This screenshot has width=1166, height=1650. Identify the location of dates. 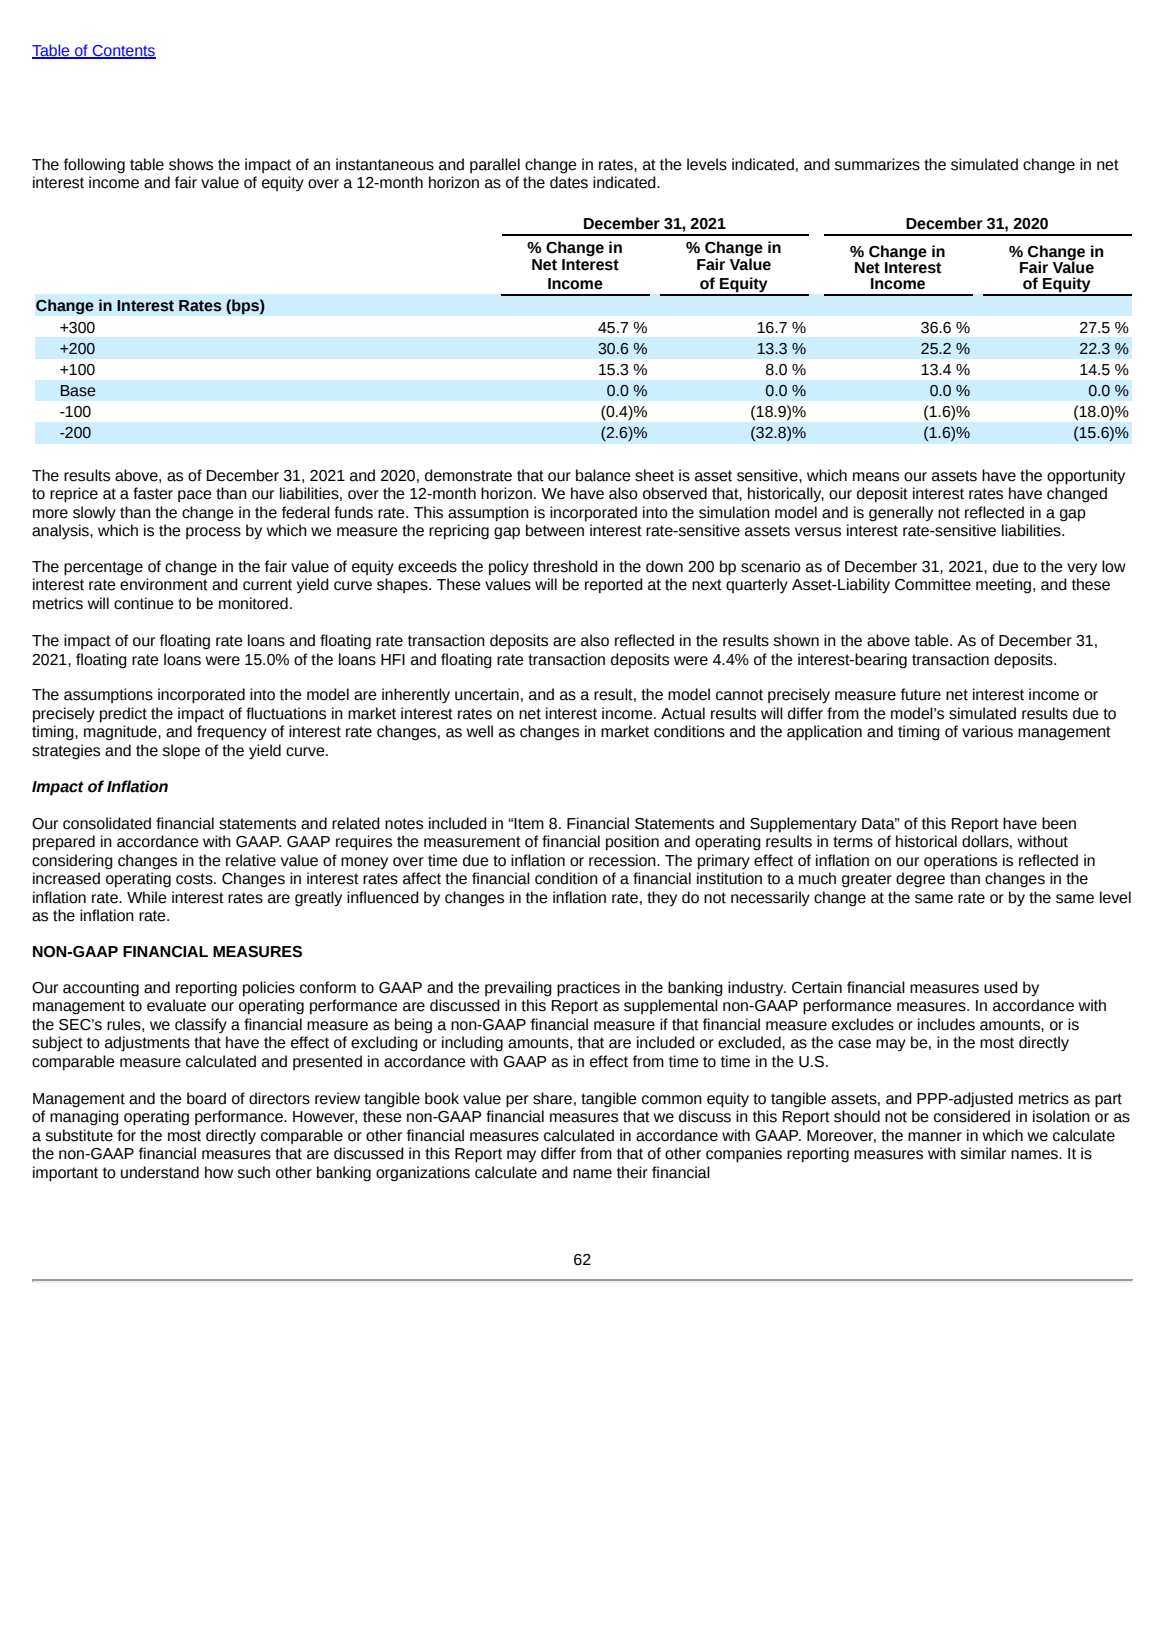
(569, 182).
